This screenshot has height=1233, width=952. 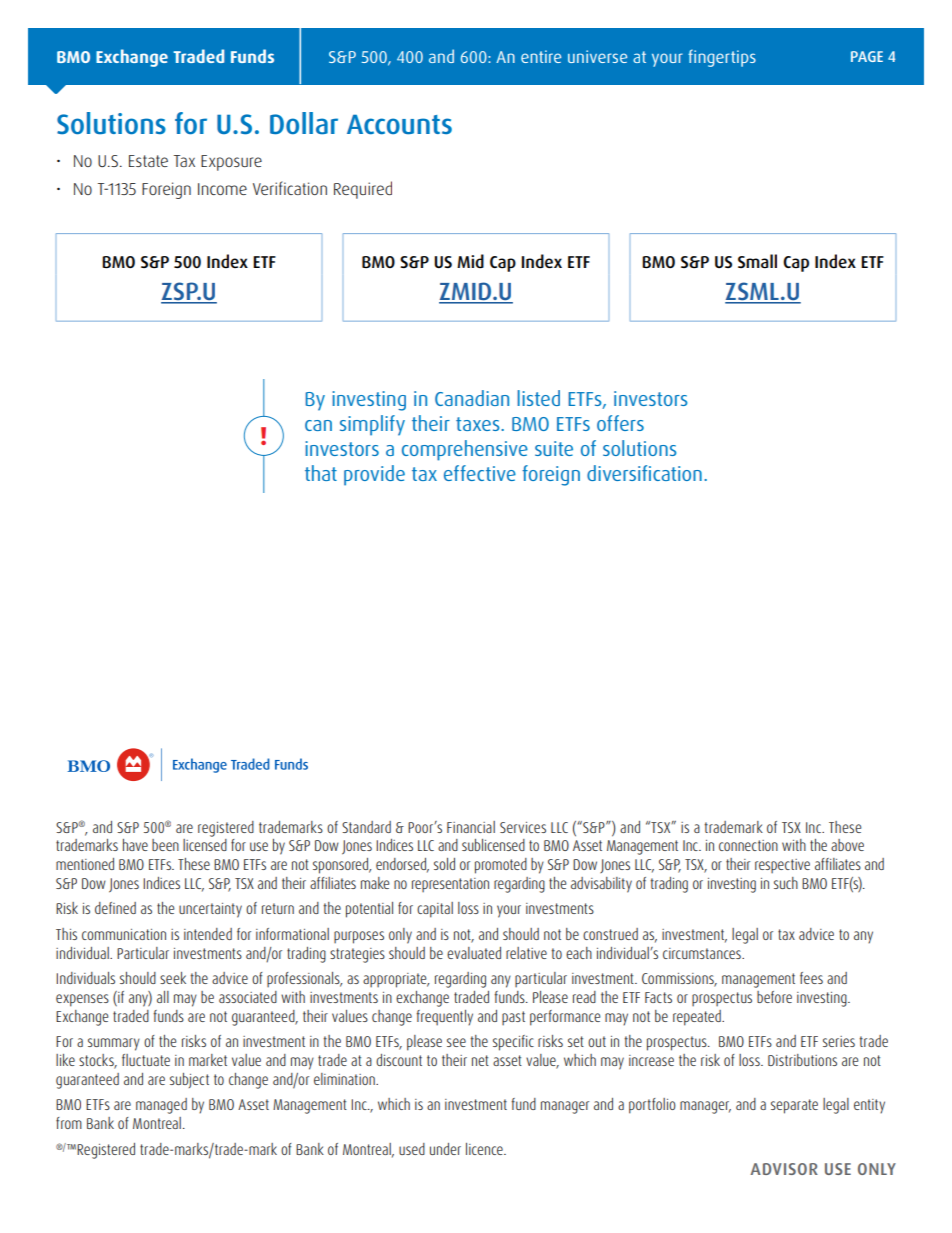 What do you see at coordinates (782, 866) in the screenshot?
I see `respective` at bounding box center [782, 866].
